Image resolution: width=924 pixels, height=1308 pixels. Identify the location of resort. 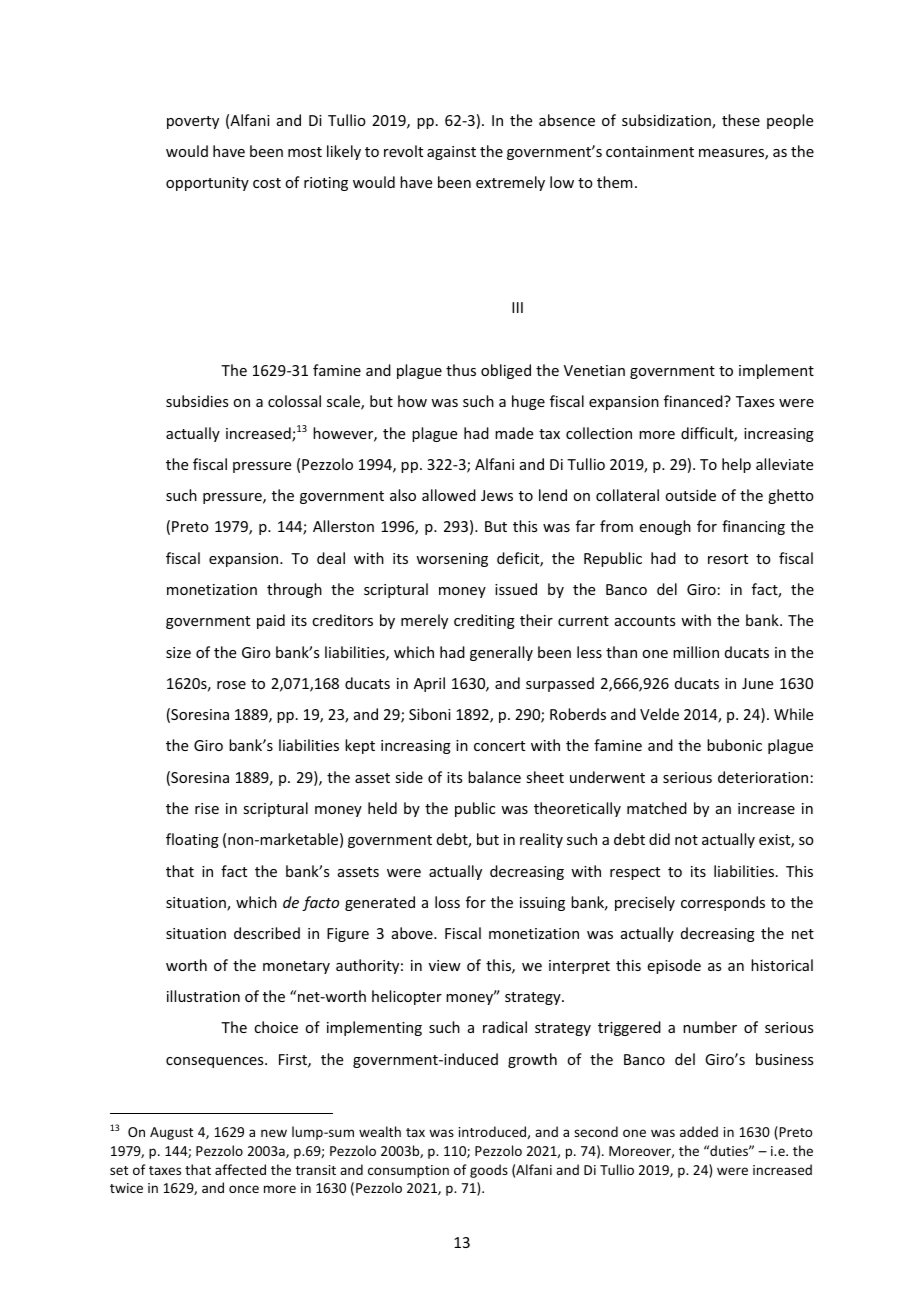
(728, 559).
